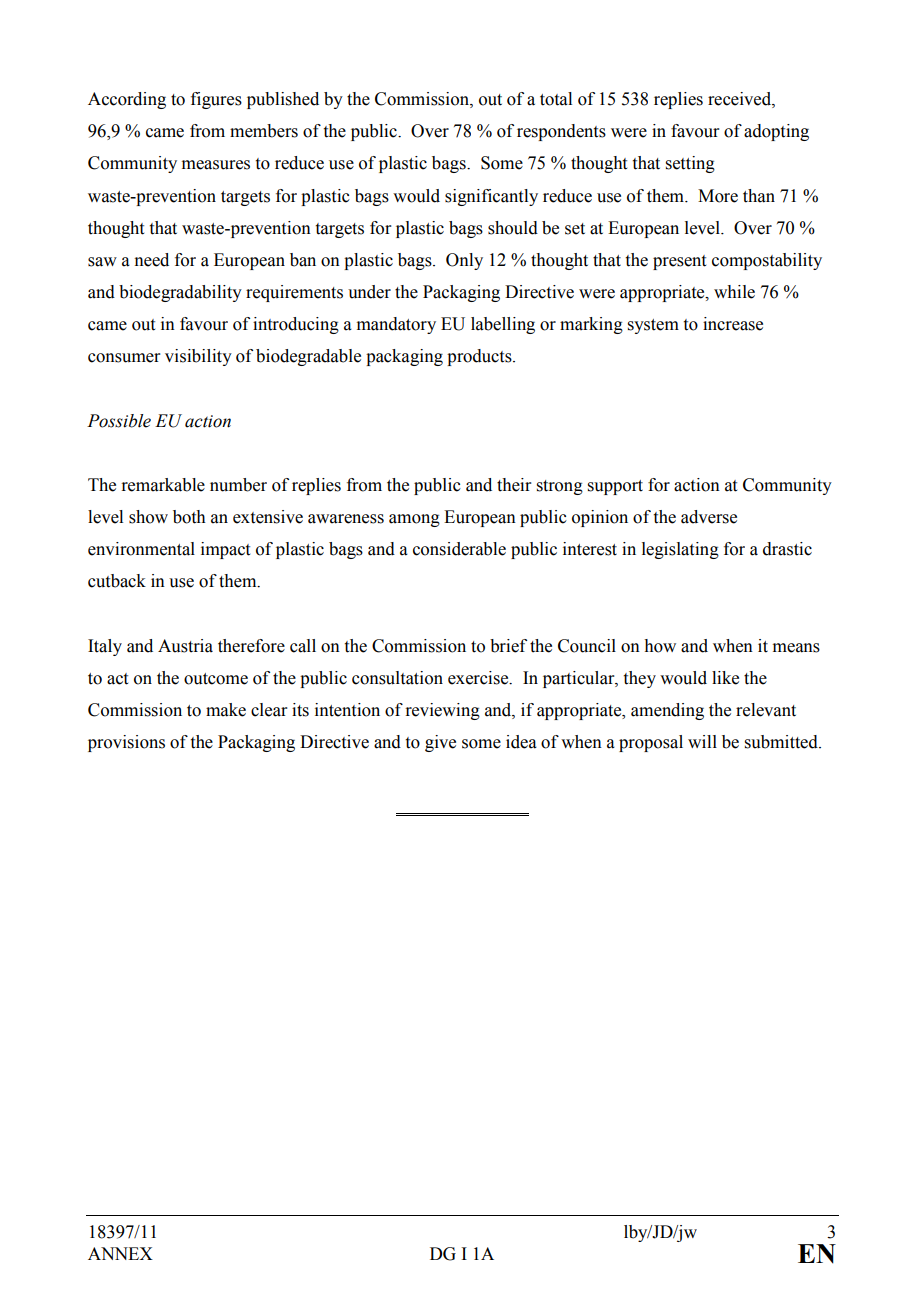 The width and height of the image is (924, 1308). Describe the element at coordinates (690, 164) in the image. I see `setting` at that location.
